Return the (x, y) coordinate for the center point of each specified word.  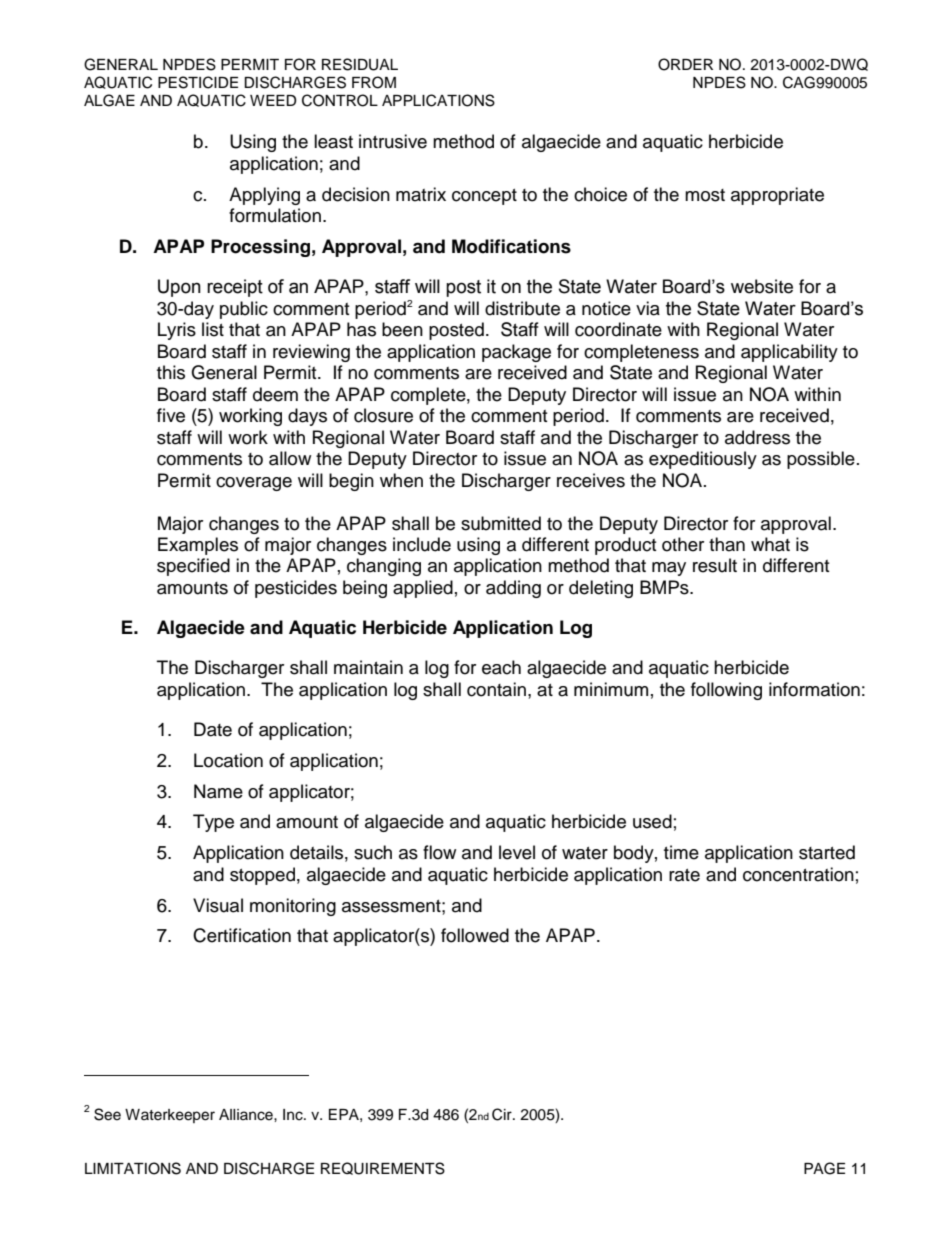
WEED (273, 100)
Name (218, 791)
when (401, 480)
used (652, 821)
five (171, 415)
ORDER (685, 64)
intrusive (393, 141)
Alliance (247, 1115)
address (757, 437)
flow (439, 852)
